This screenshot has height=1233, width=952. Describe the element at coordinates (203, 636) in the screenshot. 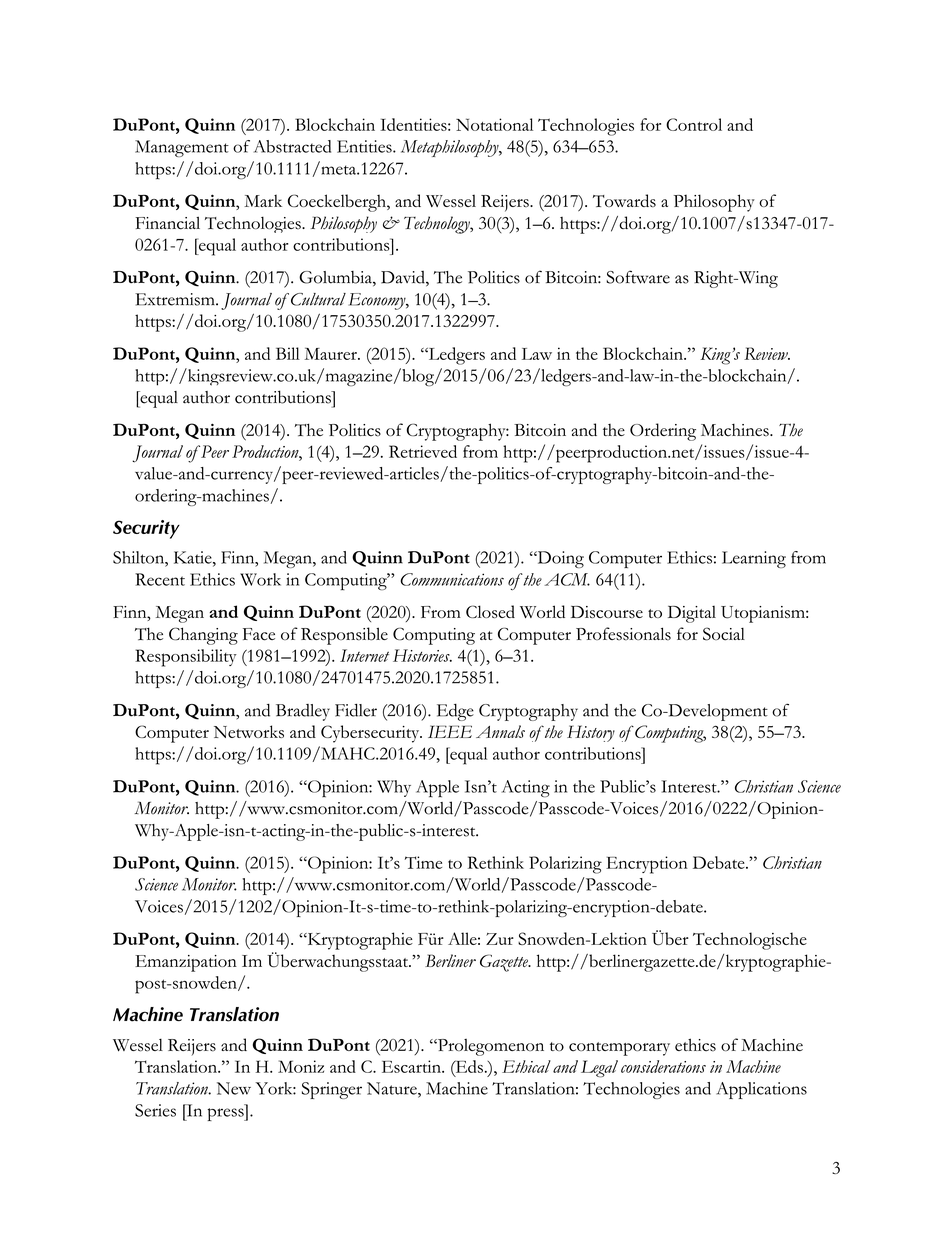

I see `Changing` at that location.
